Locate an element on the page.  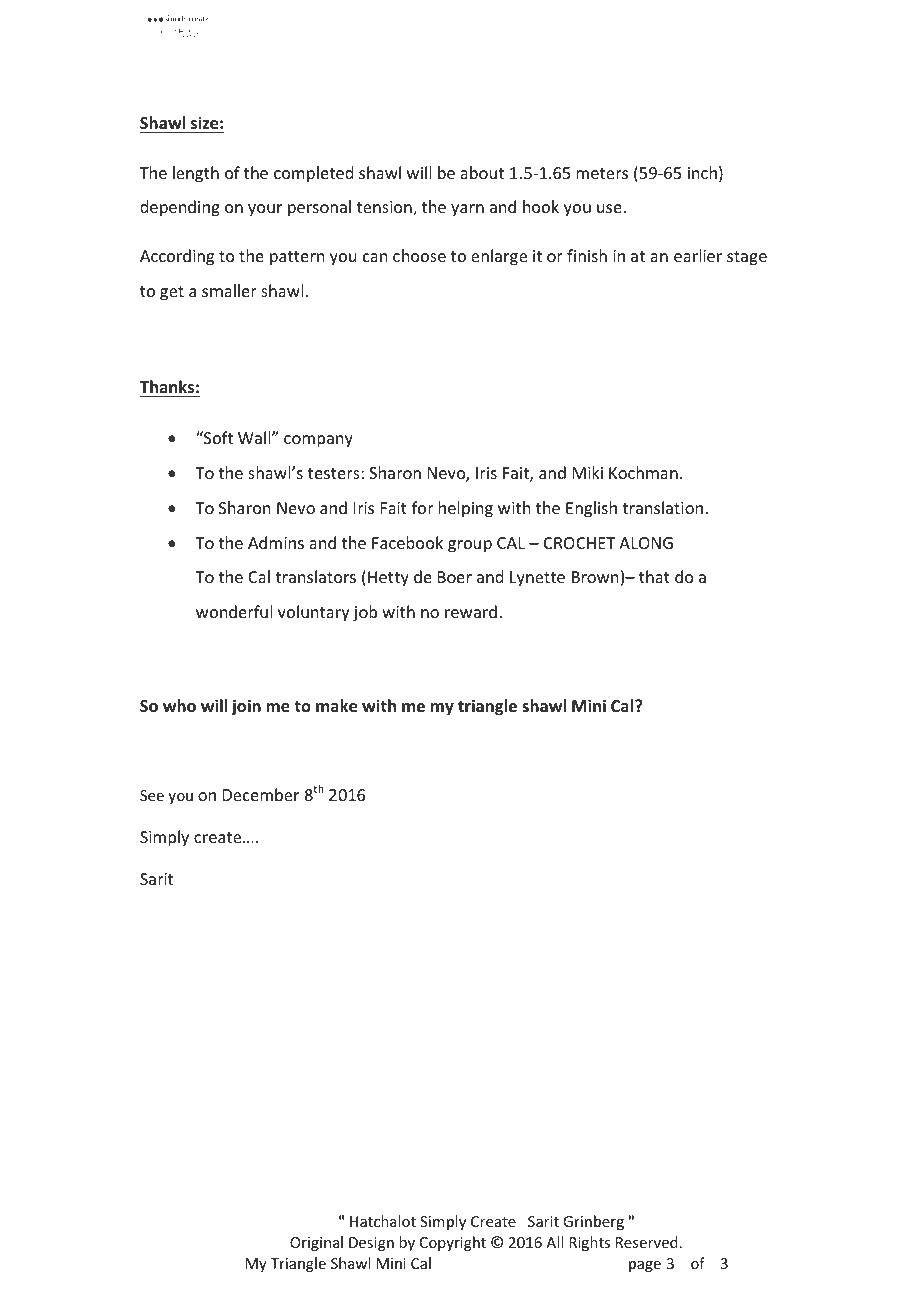
yarn is located at coordinates (467, 210).
